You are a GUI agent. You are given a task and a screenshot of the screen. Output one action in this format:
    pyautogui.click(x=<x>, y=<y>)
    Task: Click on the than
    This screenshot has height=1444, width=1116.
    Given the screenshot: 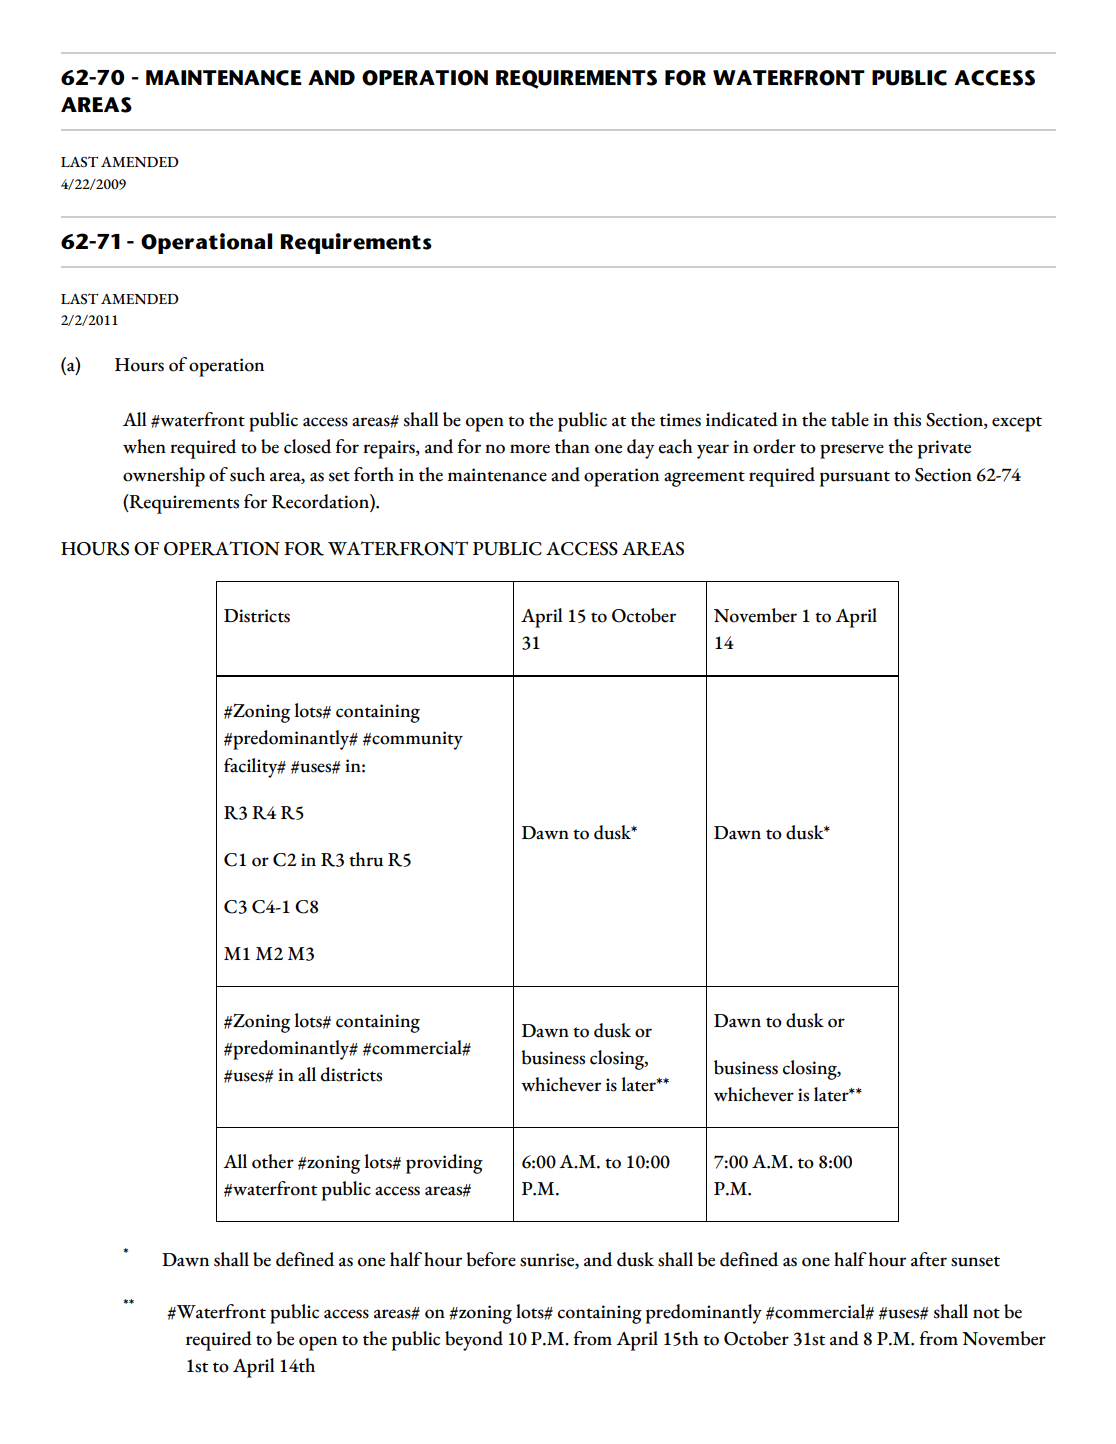 What is the action you would take?
    pyautogui.click(x=572, y=446)
